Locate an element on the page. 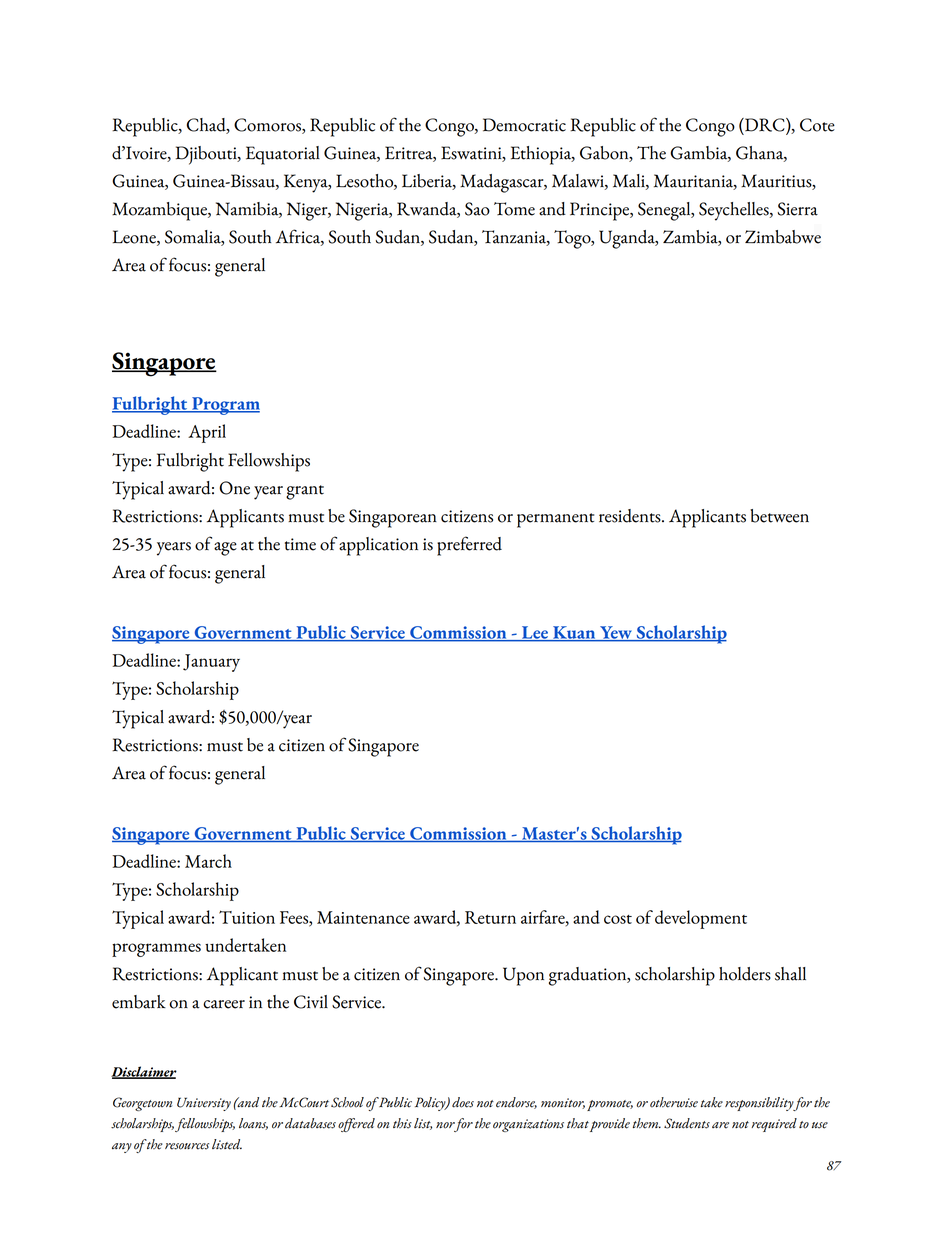  development is located at coordinates (701, 919).
